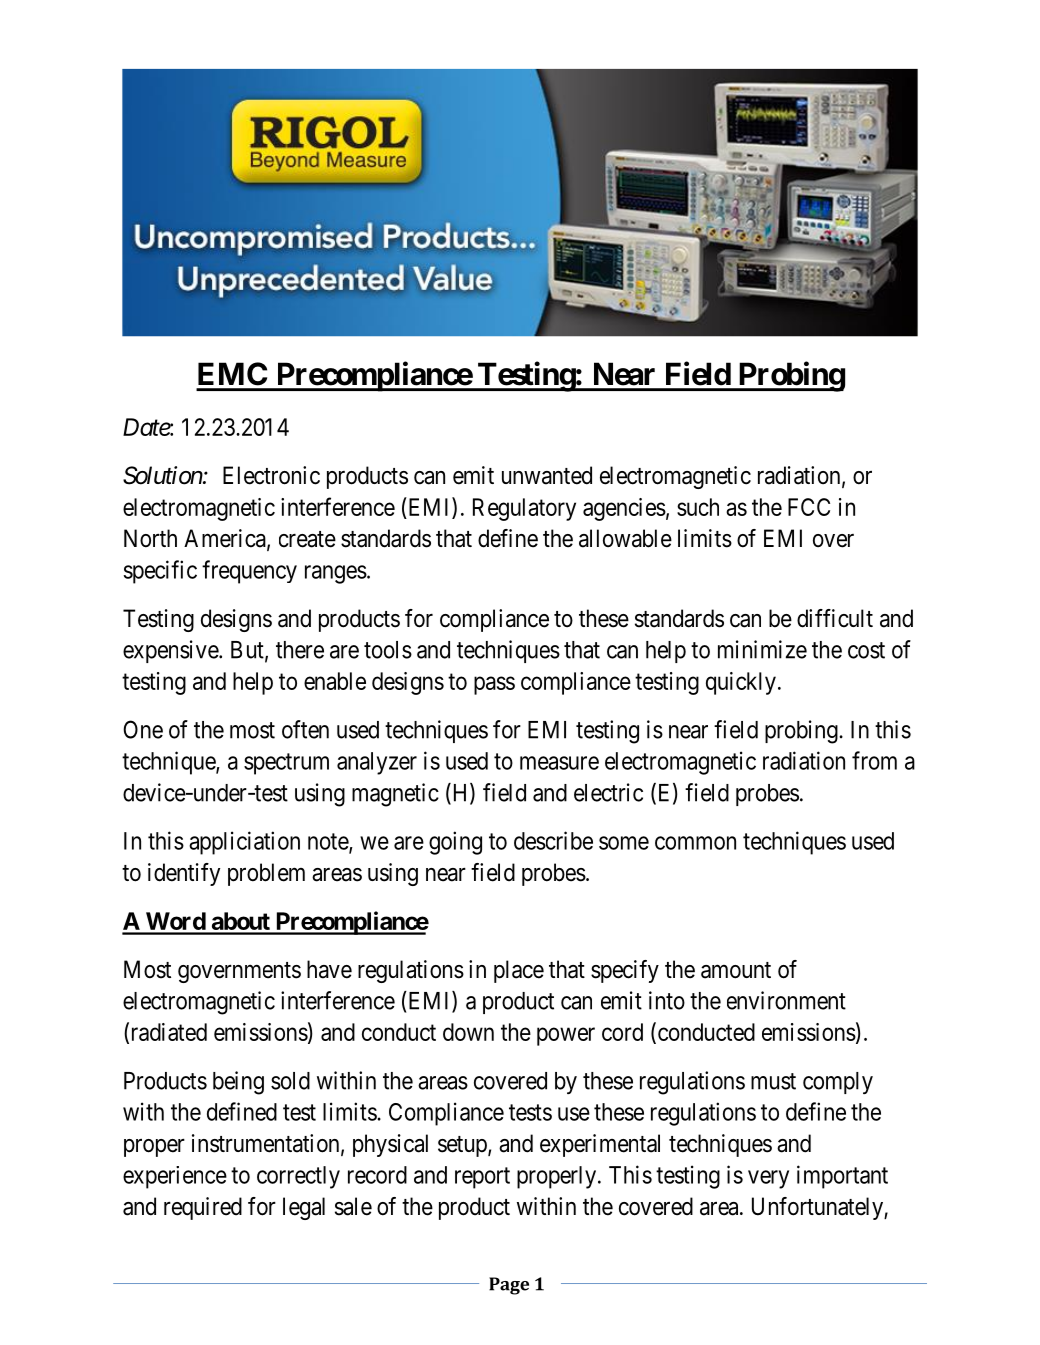 Image resolution: width=1040 pixels, height=1345 pixels. What do you see at coordinates (203, 1208) in the page?
I see `required` at bounding box center [203, 1208].
